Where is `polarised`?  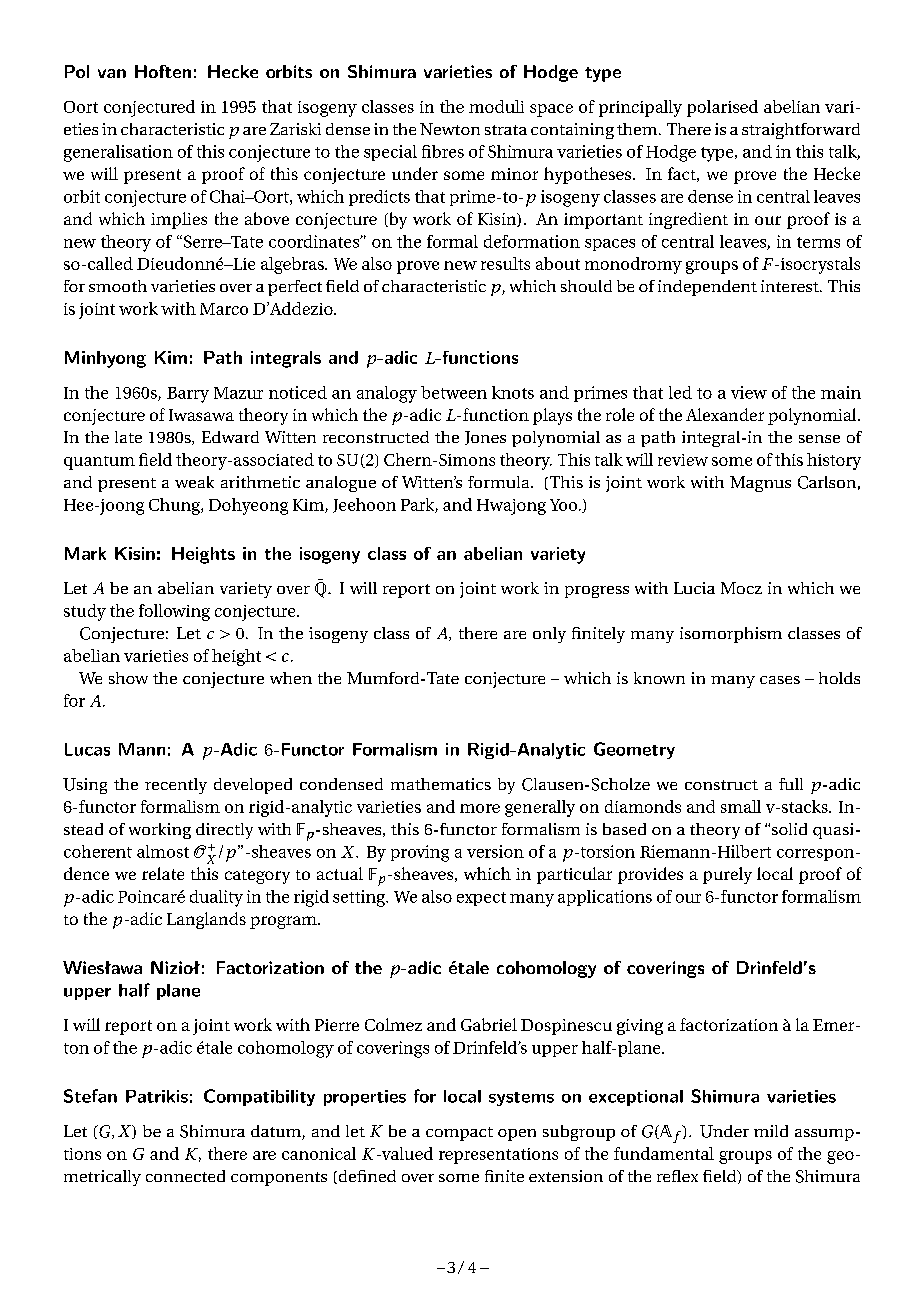 polarised is located at coordinates (722, 108).
